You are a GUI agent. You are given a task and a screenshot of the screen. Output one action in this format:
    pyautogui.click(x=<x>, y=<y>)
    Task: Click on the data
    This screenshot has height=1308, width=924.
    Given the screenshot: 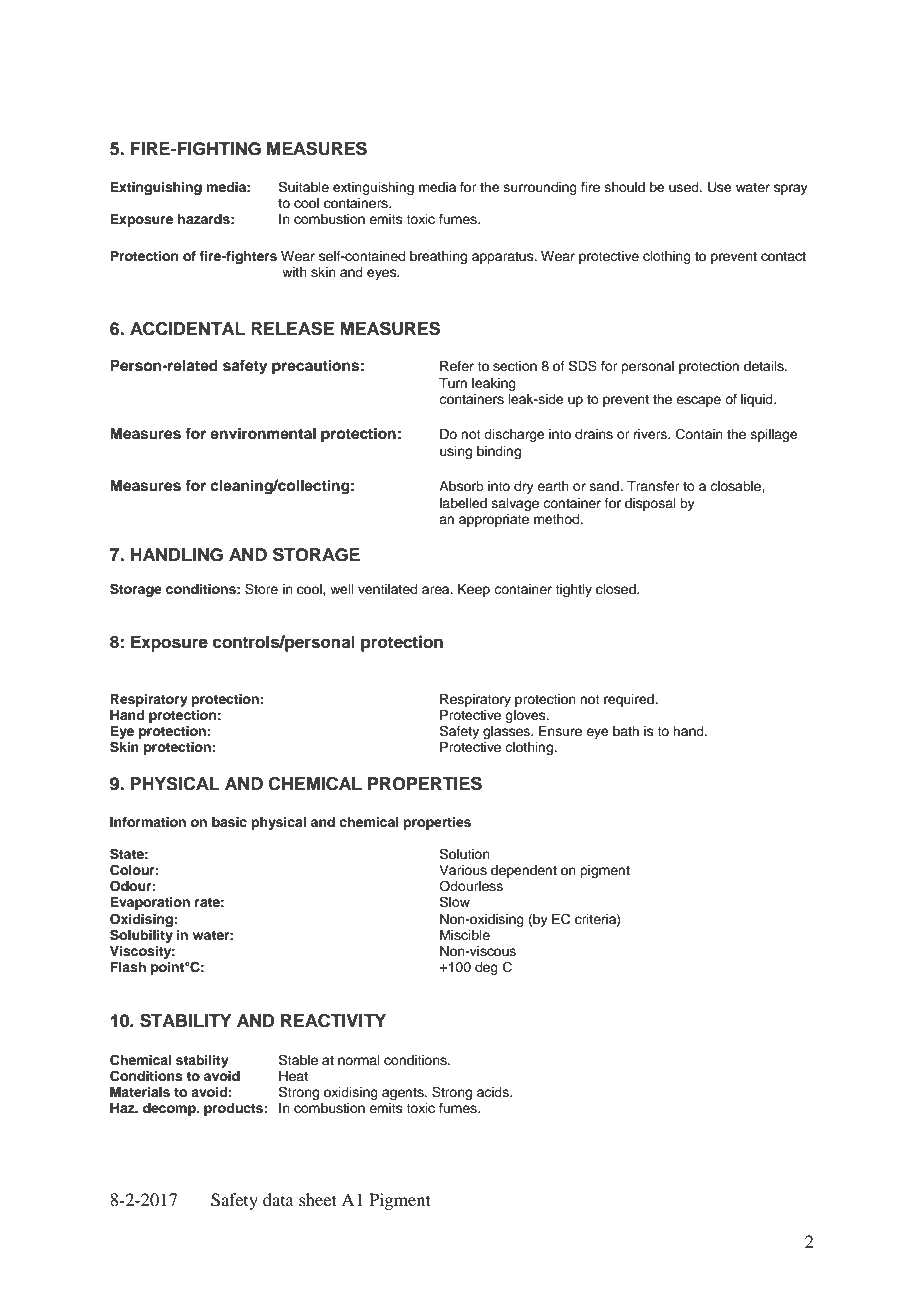 What is the action you would take?
    pyautogui.click(x=278, y=1199)
